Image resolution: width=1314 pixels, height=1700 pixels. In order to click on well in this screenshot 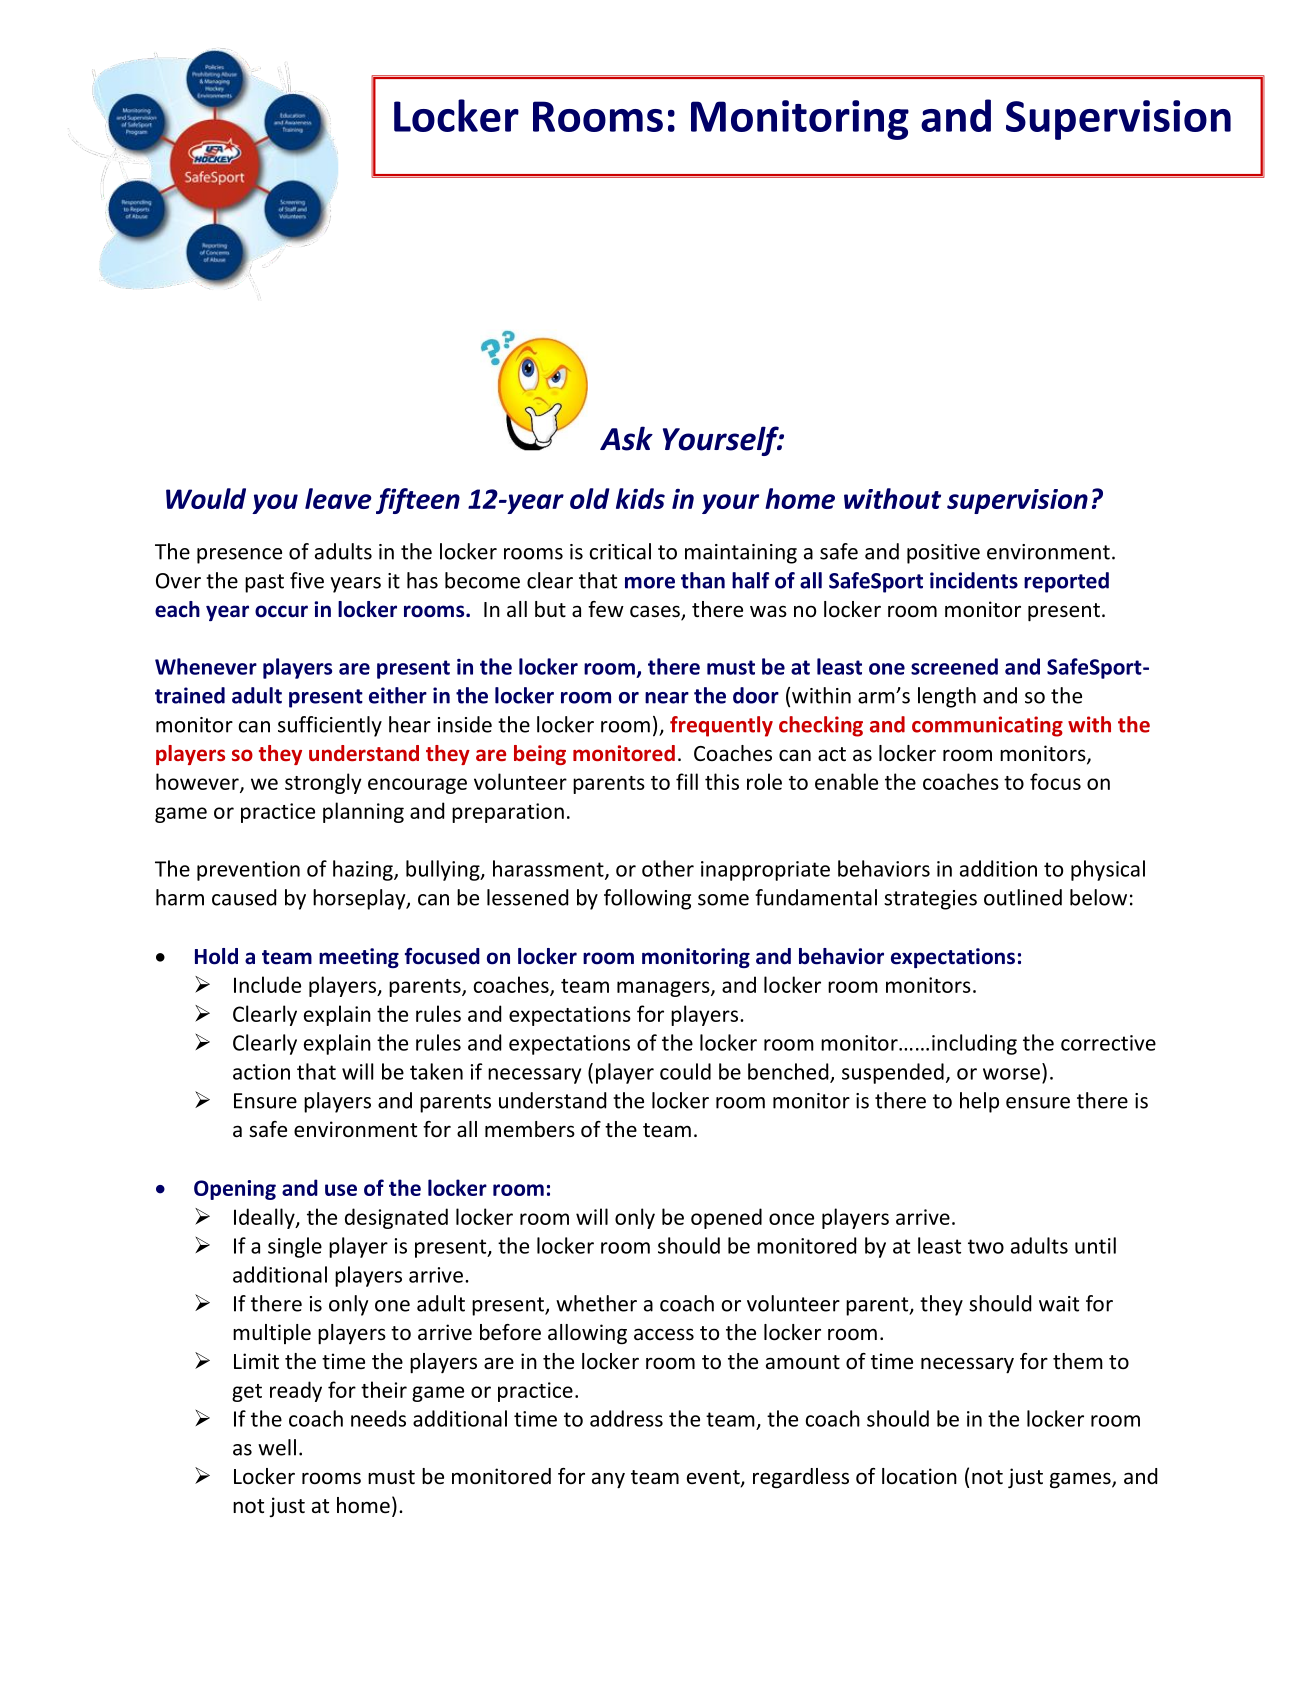, I will do `click(277, 1447)`.
